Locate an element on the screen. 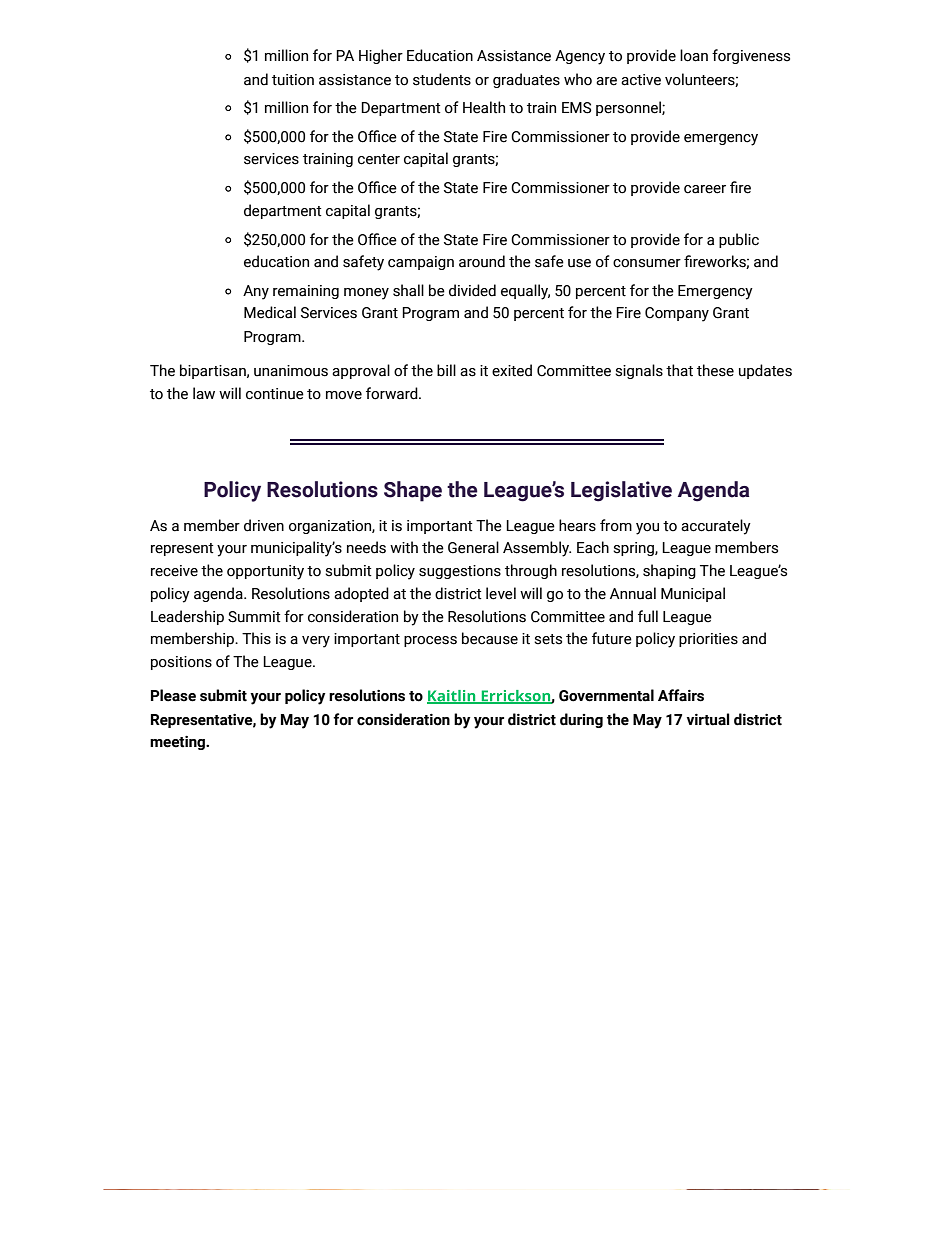  suggestions is located at coordinates (460, 572).
